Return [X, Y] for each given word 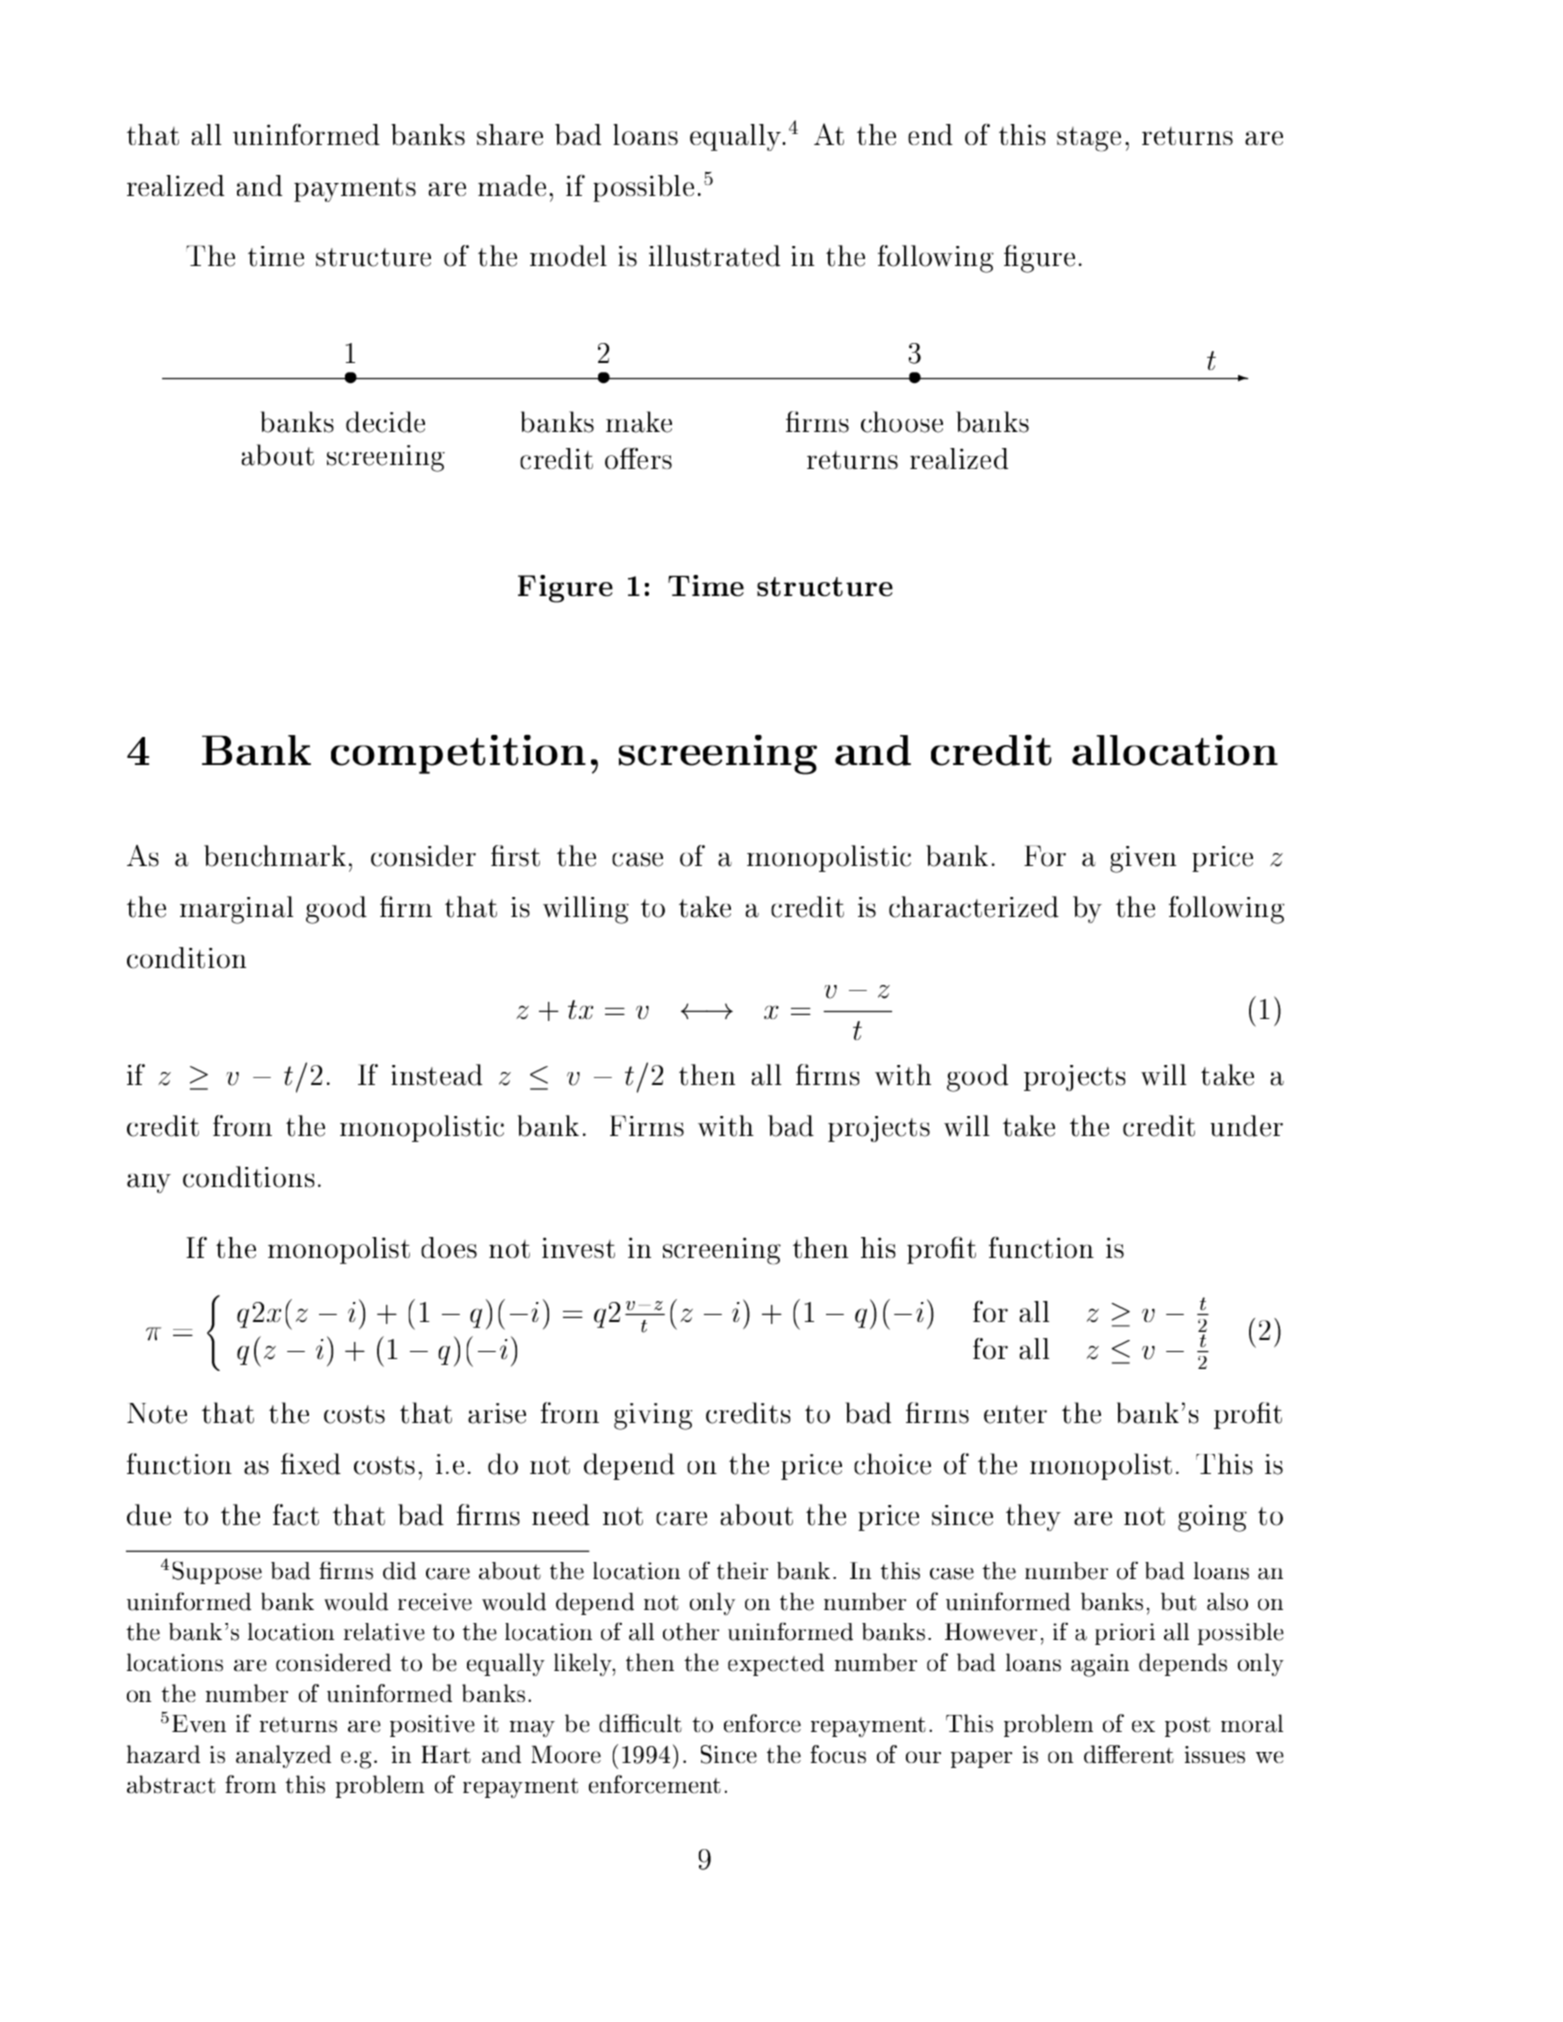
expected [776, 1664]
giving [653, 1416]
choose [902, 422]
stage [1089, 139]
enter [1015, 1414]
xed [318, 1464]
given [1143, 859]
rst [524, 857]
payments [355, 190]
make [639, 422]
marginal [236, 910]
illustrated [714, 256]
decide [385, 422]
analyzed [283, 1756]
